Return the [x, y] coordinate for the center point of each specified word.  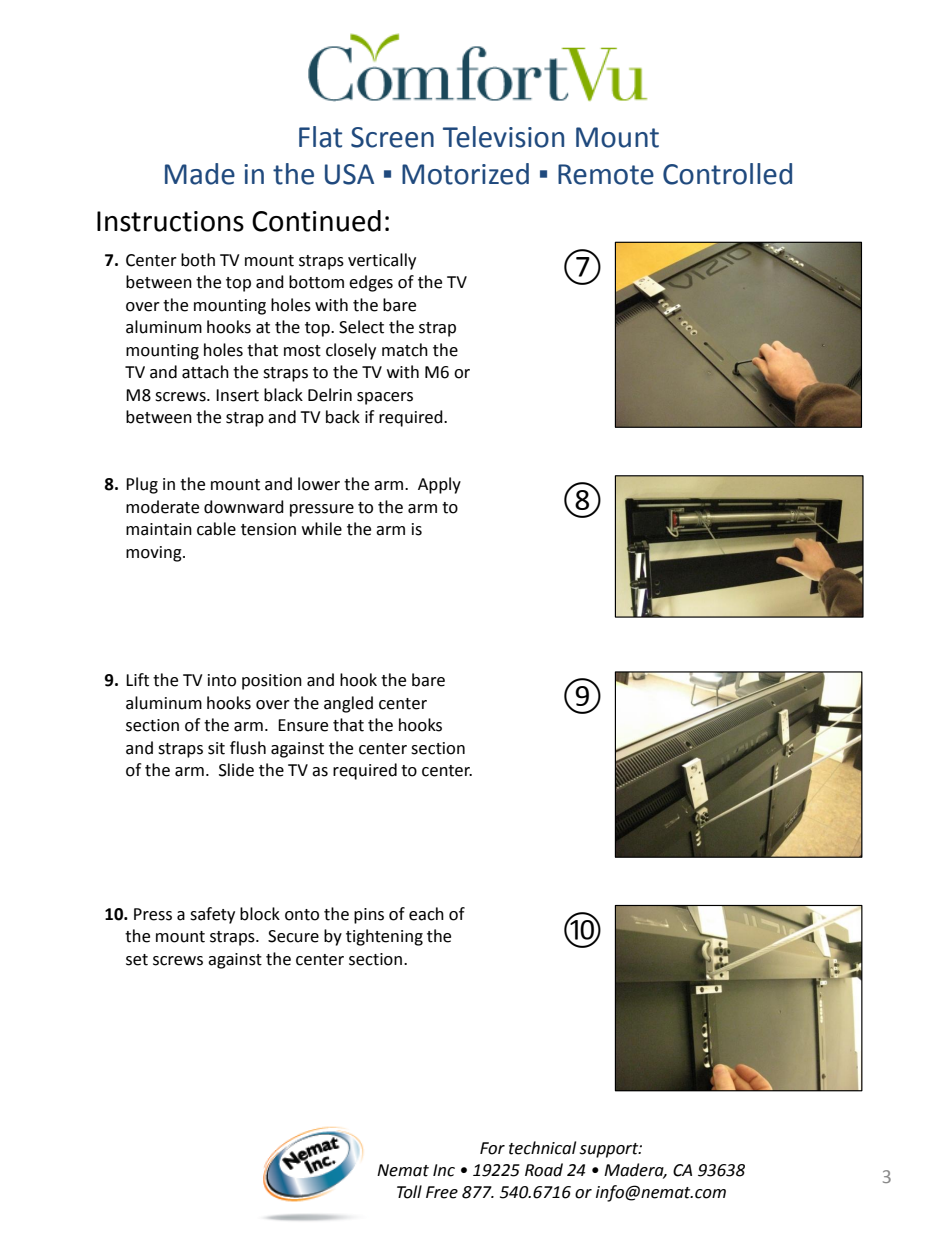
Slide [236, 770]
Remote [606, 174]
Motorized [465, 174]
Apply [439, 485]
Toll [409, 1192]
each [426, 914]
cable [216, 529]
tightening [384, 937]
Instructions [170, 221]
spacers [385, 398]
